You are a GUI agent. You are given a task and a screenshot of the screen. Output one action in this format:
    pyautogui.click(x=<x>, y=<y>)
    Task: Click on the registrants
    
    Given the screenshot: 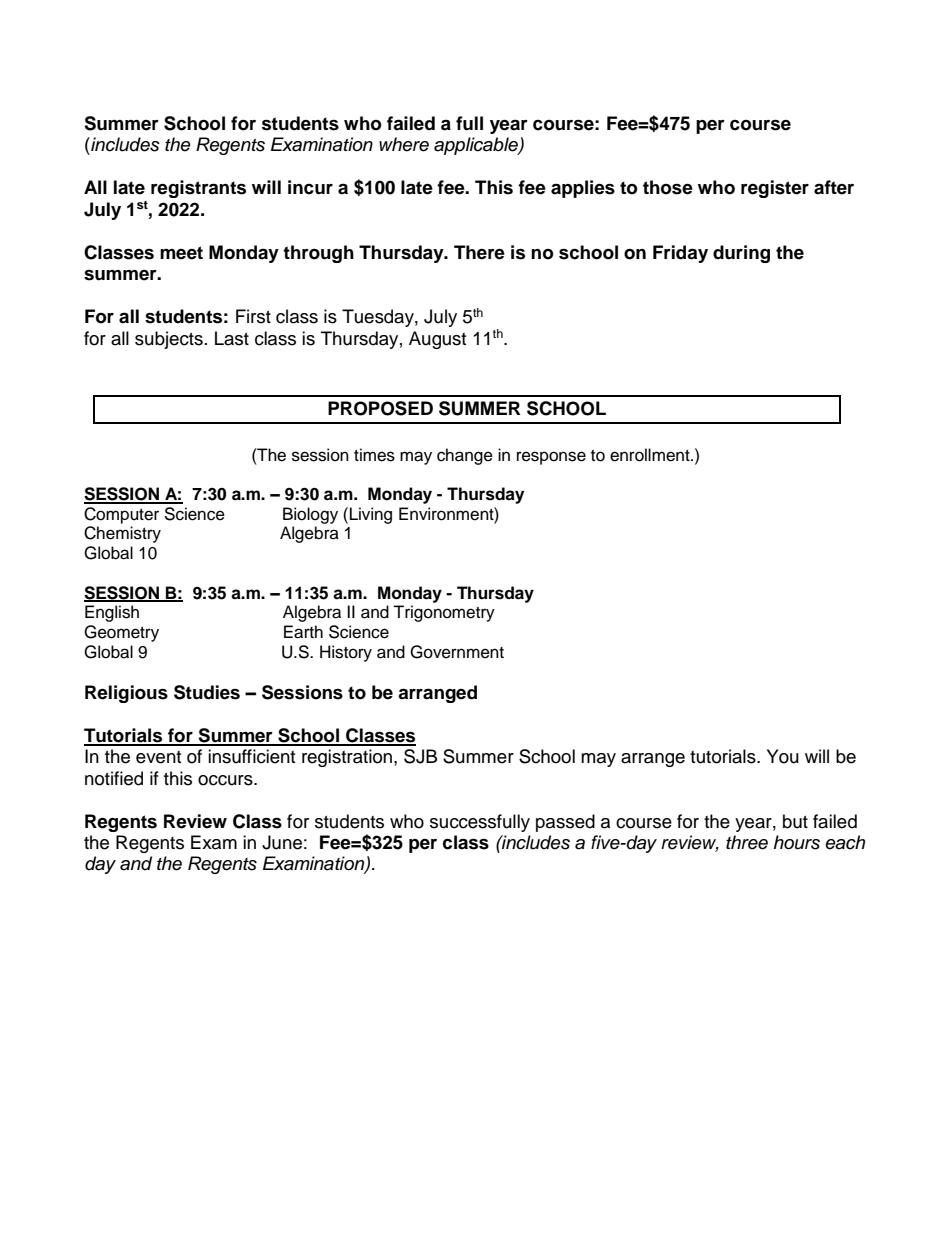 What is the action you would take?
    pyautogui.click(x=198, y=189)
